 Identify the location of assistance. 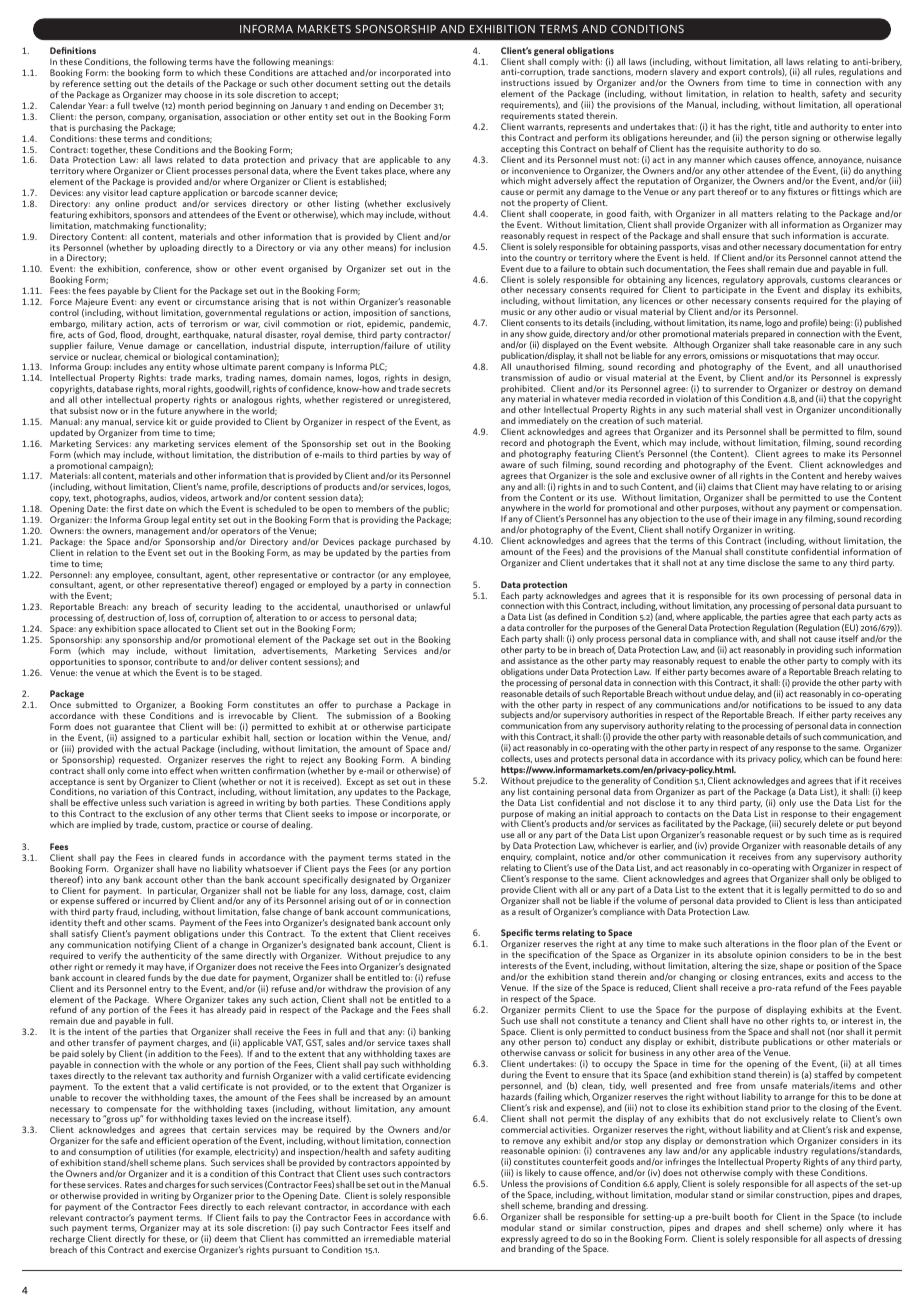
(538, 660).
